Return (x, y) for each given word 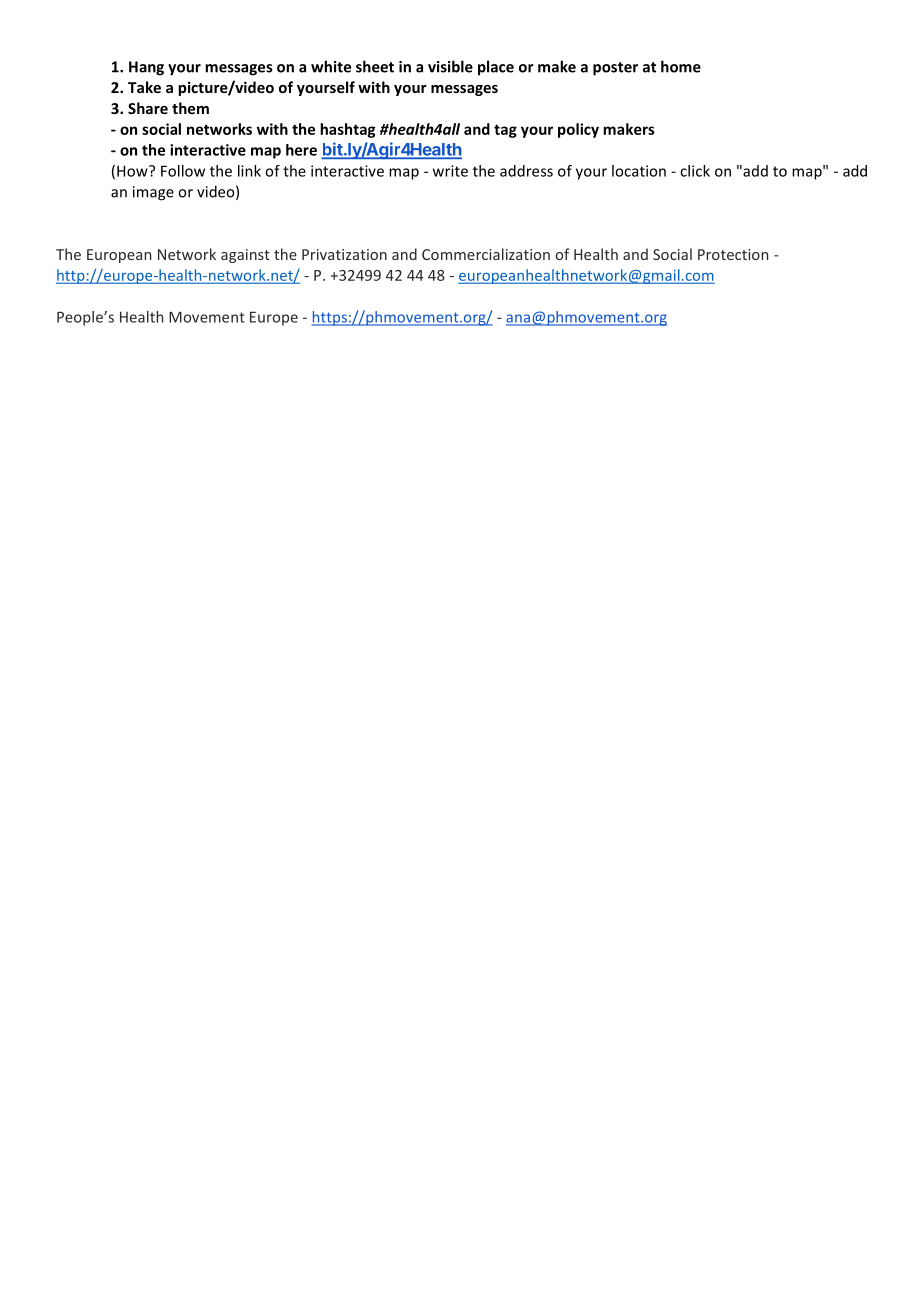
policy (578, 130)
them (190, 108)
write (450, 171)
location (639, 171)
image (153, 193)
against (245, 256)
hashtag (347, 130)
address (526, 171)
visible (450, 66)
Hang (146, 68)
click (695, 171)
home (681, 66)
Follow (183, 171)
